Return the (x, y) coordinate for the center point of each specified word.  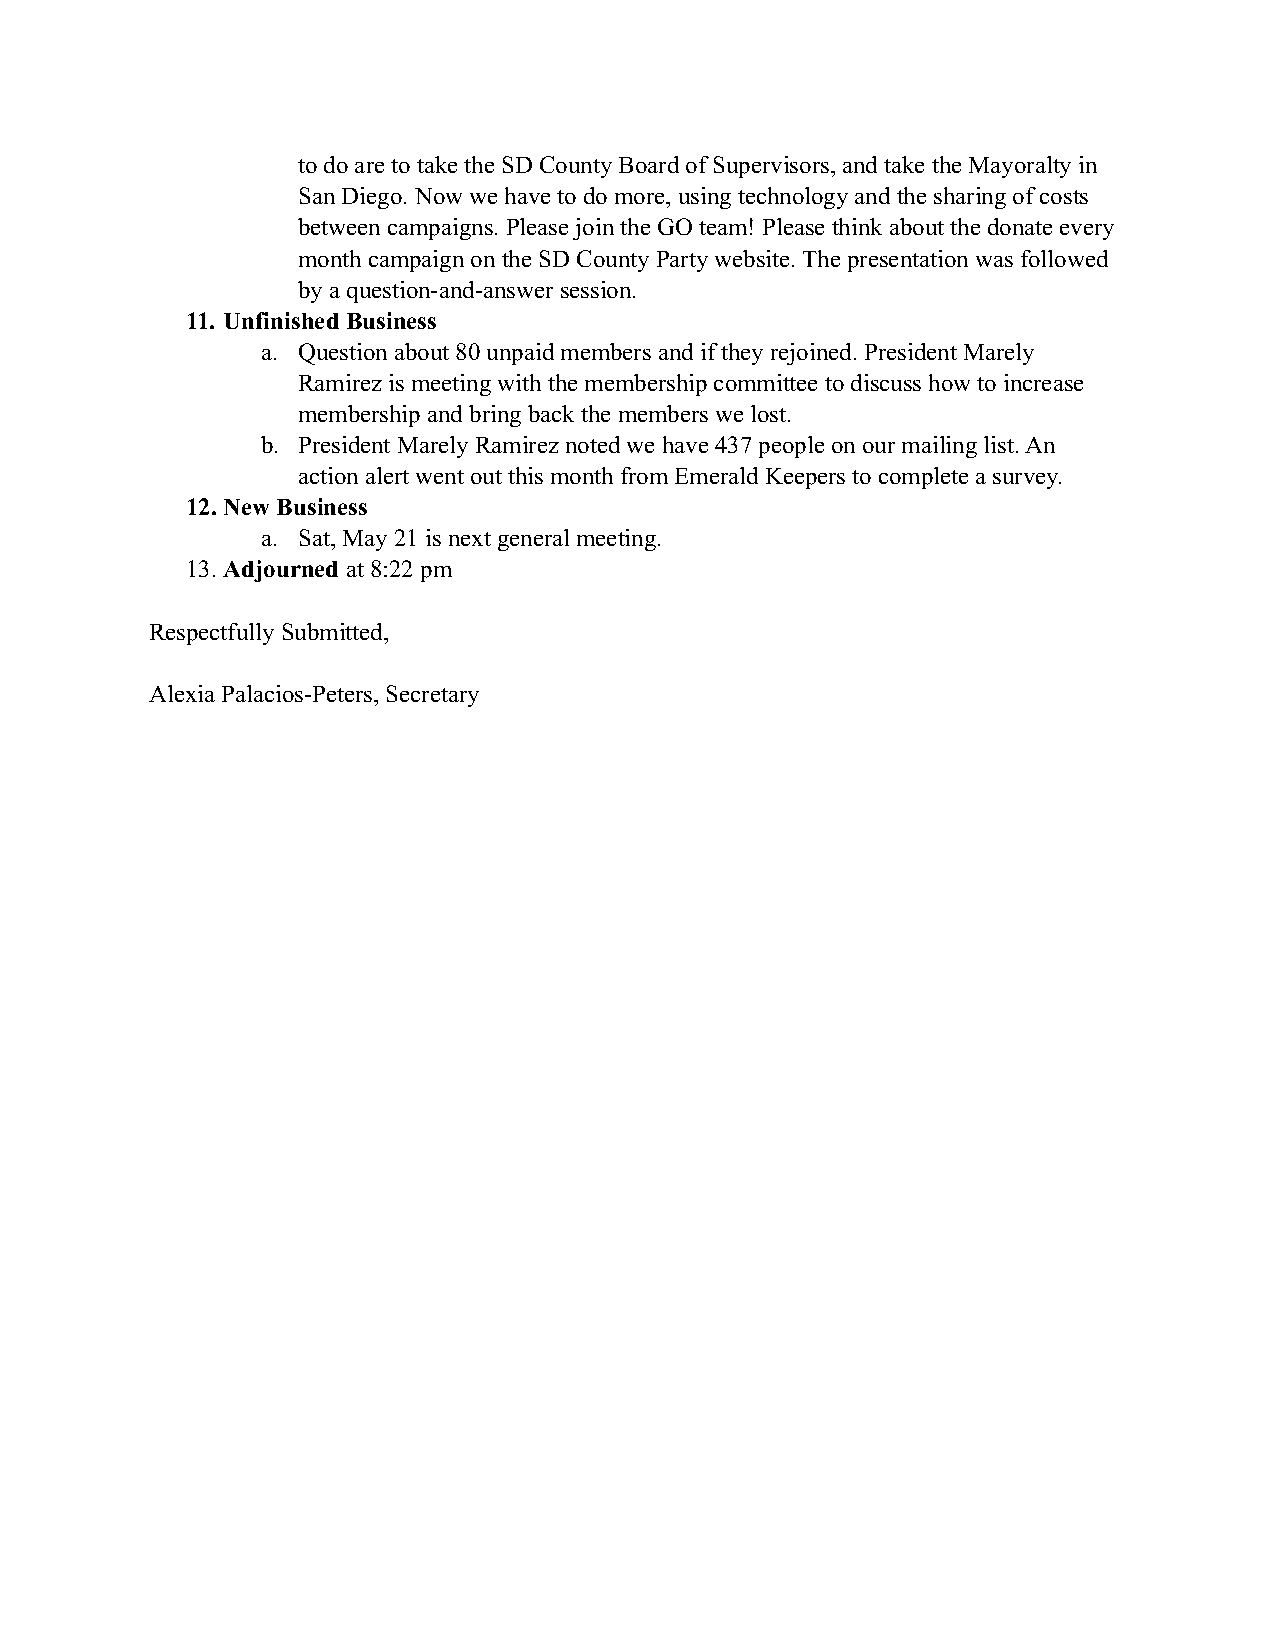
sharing (970, 198)
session (597, 289)
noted (593, 444)
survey (1027, 481)
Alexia (182, 693)
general (533, 540)
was (994, 261)
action (328, 475)
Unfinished (281, 320)
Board (649, 164)
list (1000, 444)
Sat (316, 539)
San (317, 195)
